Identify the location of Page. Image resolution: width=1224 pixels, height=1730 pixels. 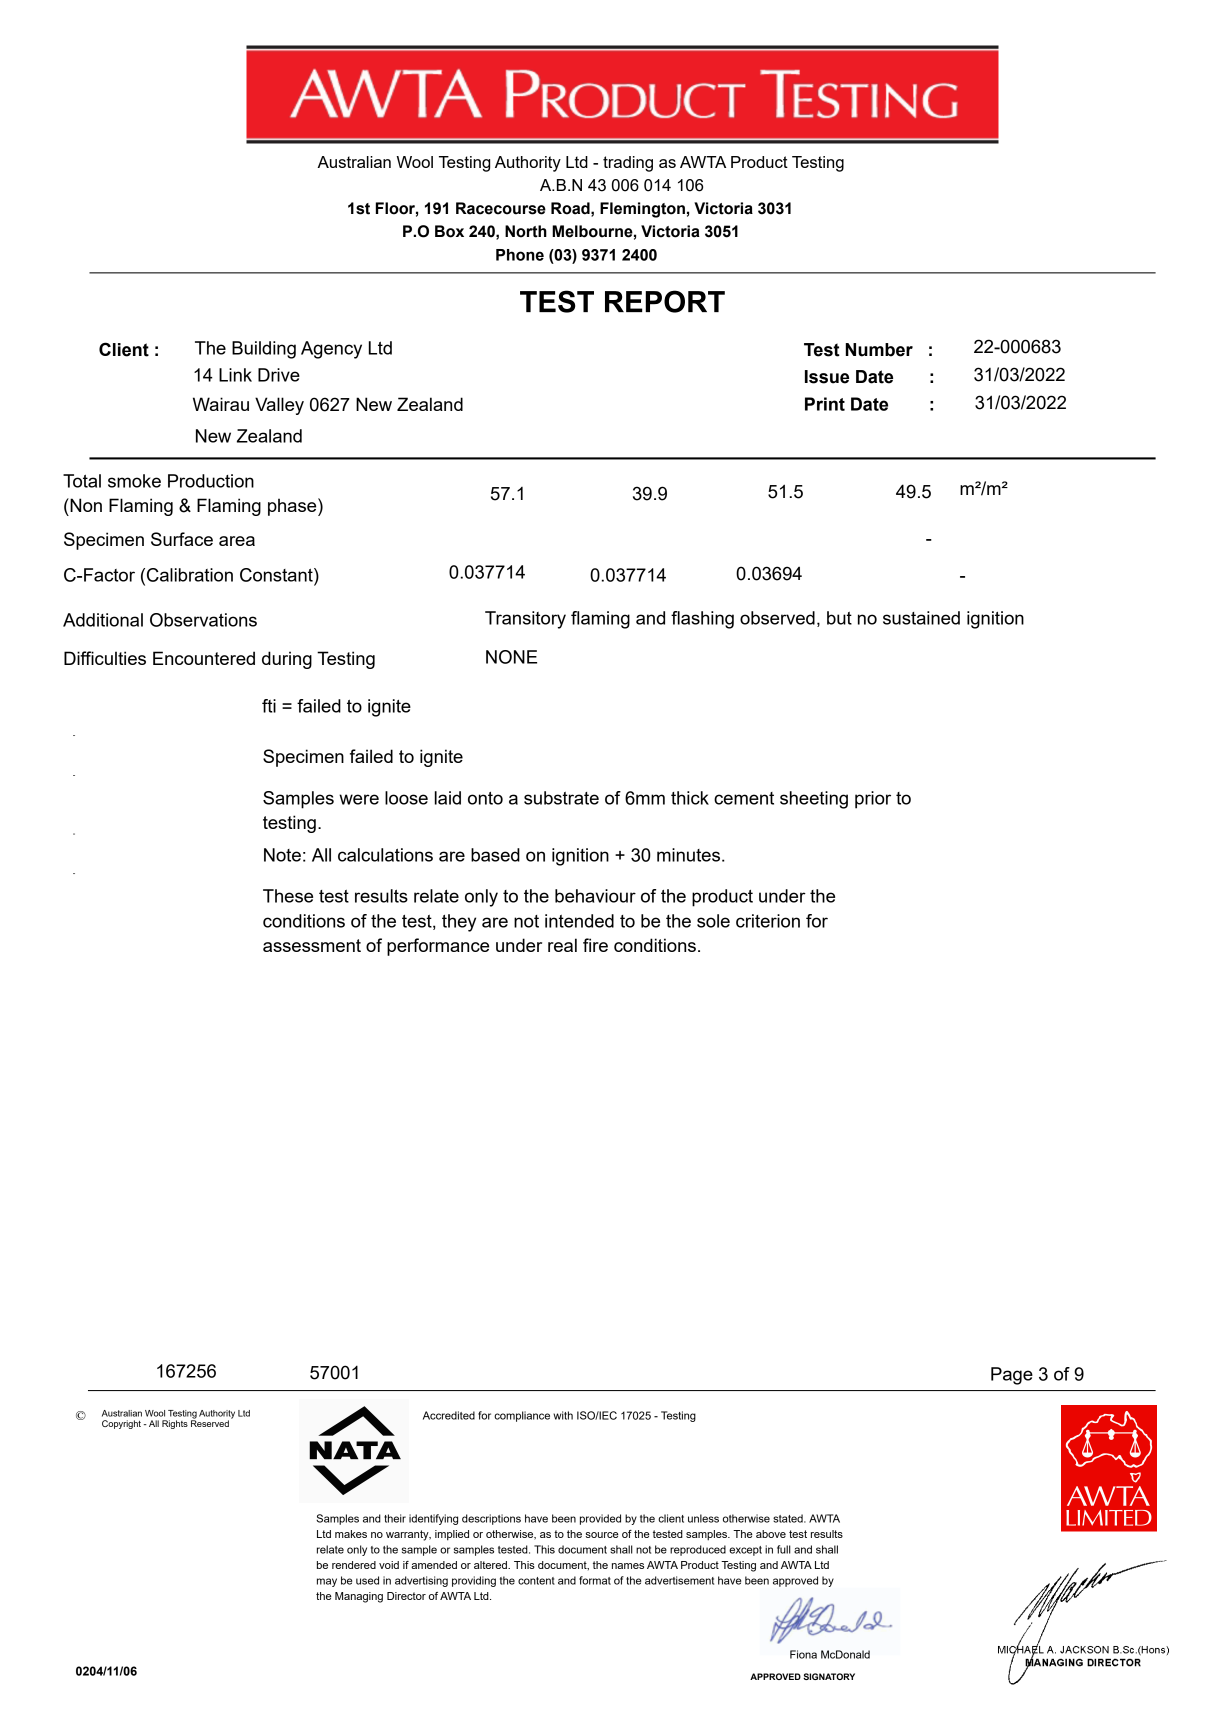
(1012, 1376).
